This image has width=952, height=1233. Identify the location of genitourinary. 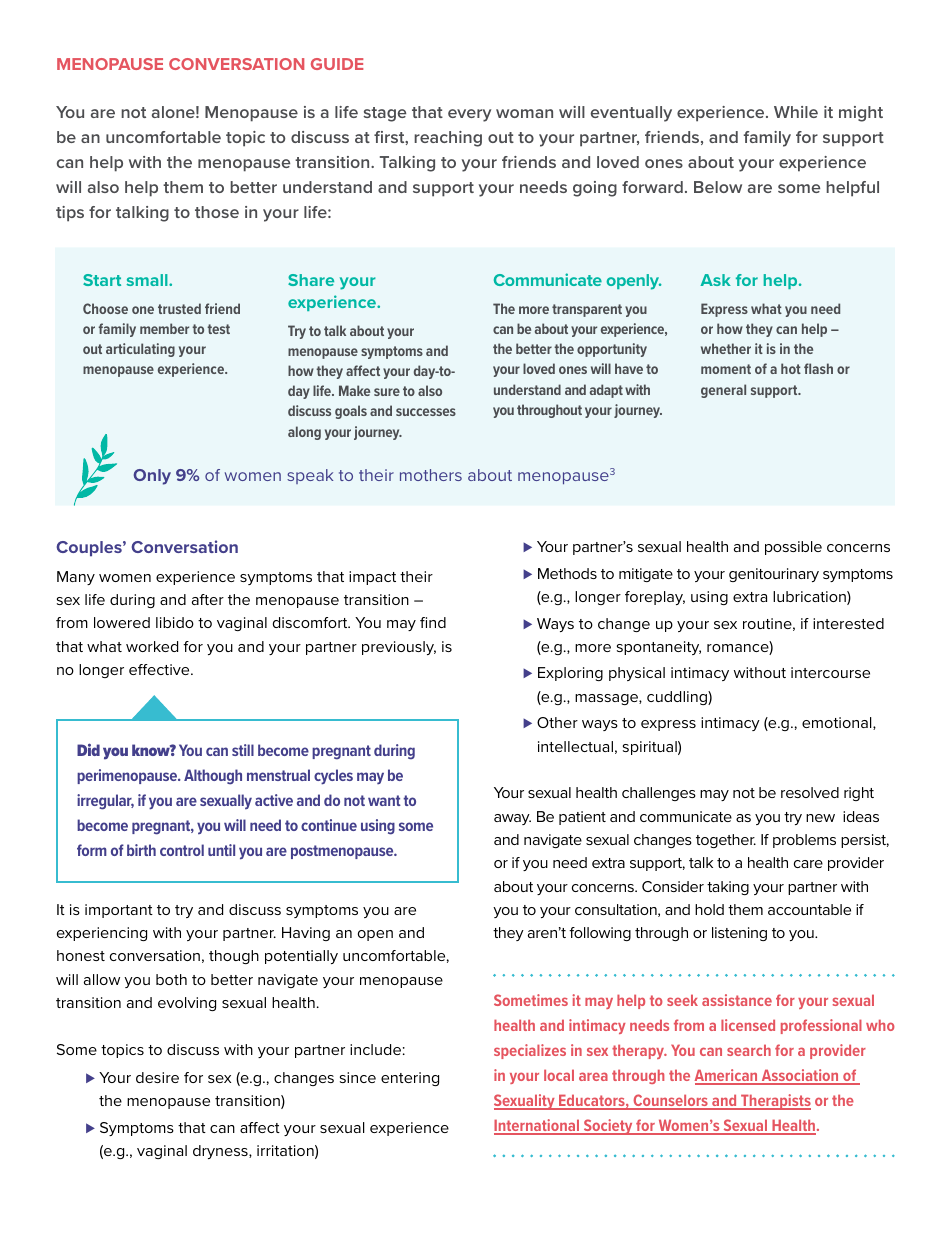
(774, 575).
